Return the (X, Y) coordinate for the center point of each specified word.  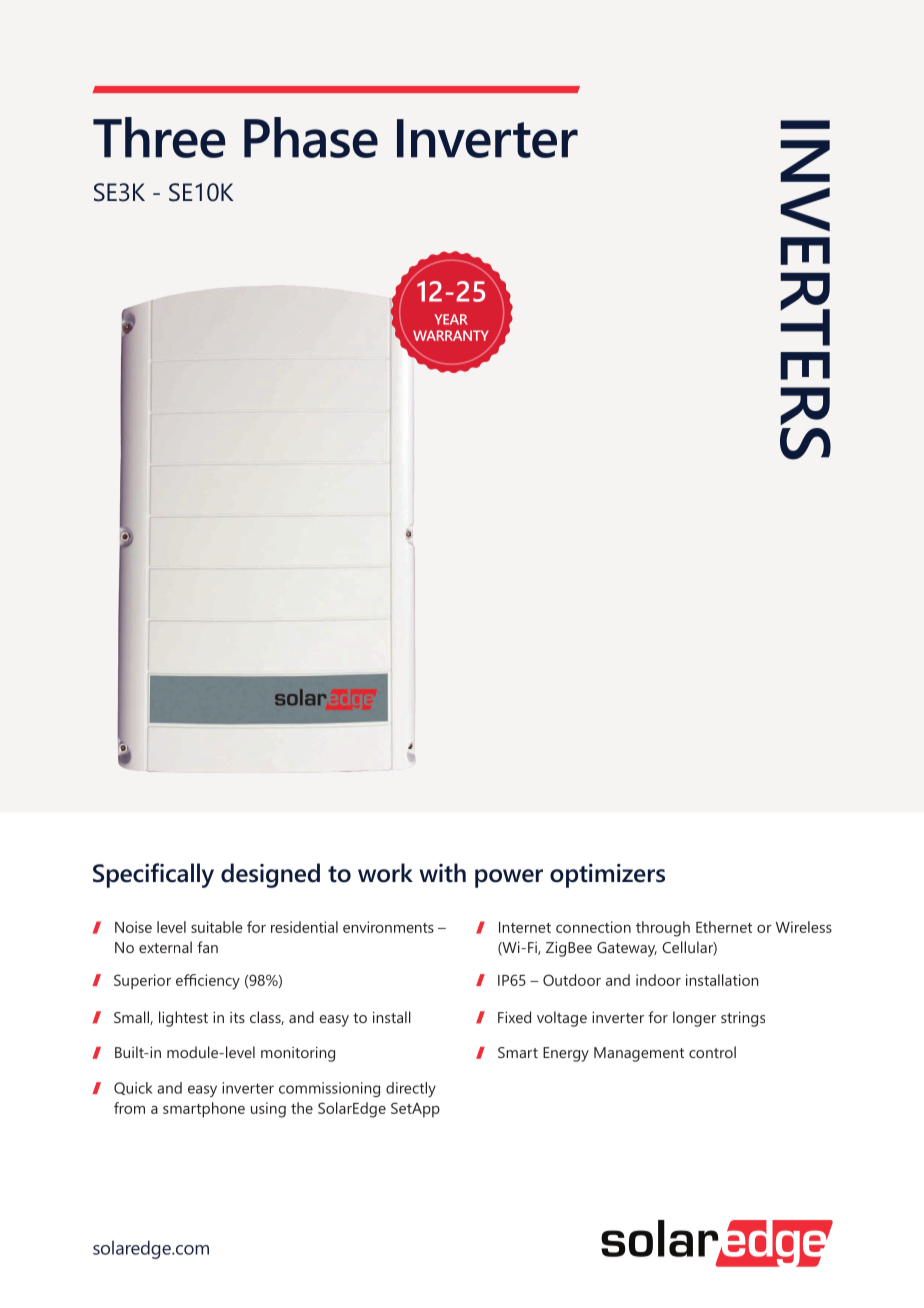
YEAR (451, 319)
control (712, 1052)
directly (411, 1089)
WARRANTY (451, 335)
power (509, 878)
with (442, 873)
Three (159, 137)
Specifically (153, 875)
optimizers (607, 876)
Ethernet (724, 927)
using (268, 1110)
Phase (311, 137)
